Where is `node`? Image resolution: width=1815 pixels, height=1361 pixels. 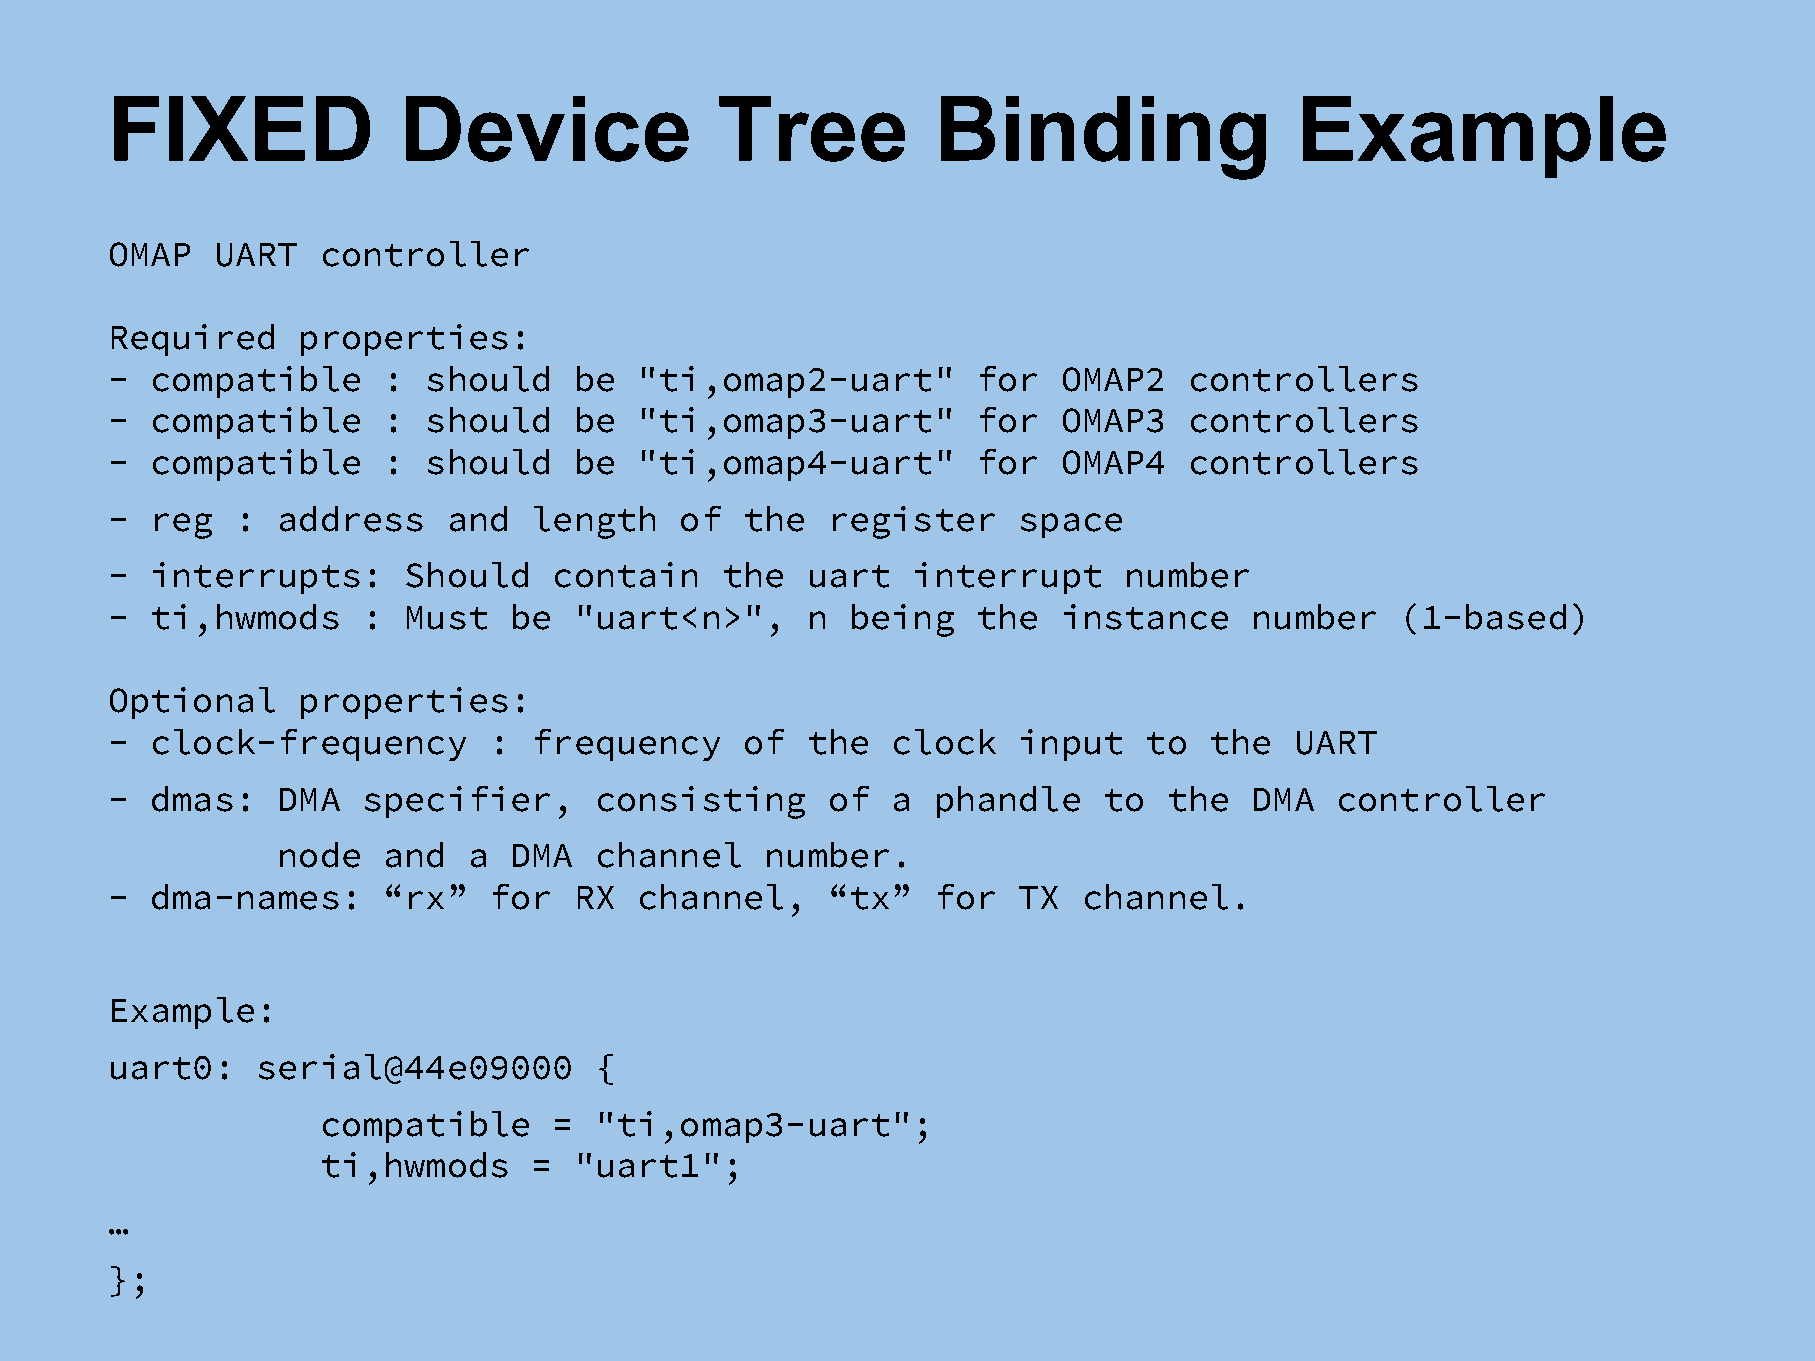
node is located at coordinates (320, 855).
